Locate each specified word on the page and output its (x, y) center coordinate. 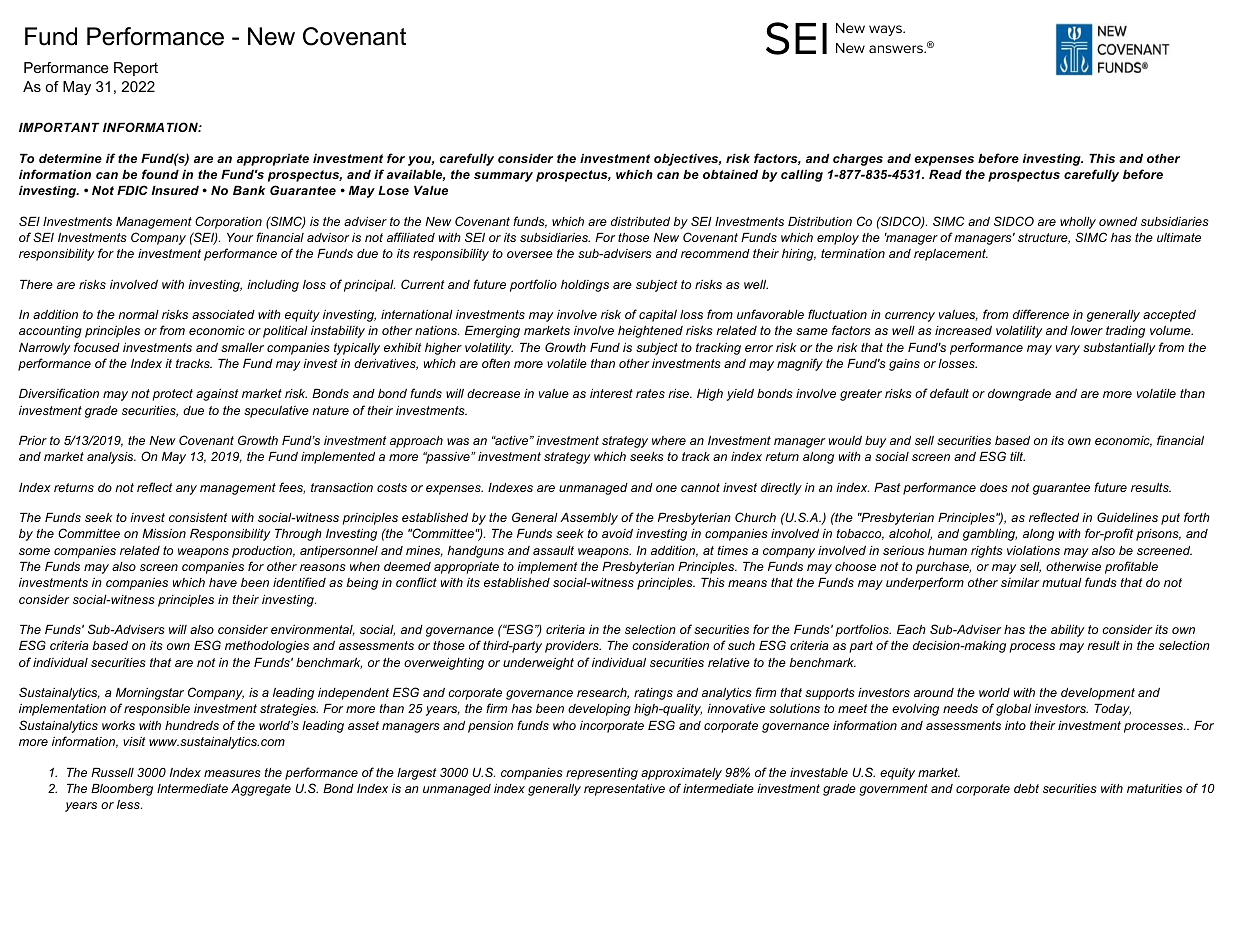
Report (136, 69)
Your (240, 237)
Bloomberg (122, 790)
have (223, 582)
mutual (1062, 582)
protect (173, 395)
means (747, 583)
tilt (1017, 456)
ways (886, 30)
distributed (640, 221)
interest (611, 393)
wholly (1078, 223)
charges (858, 160)
